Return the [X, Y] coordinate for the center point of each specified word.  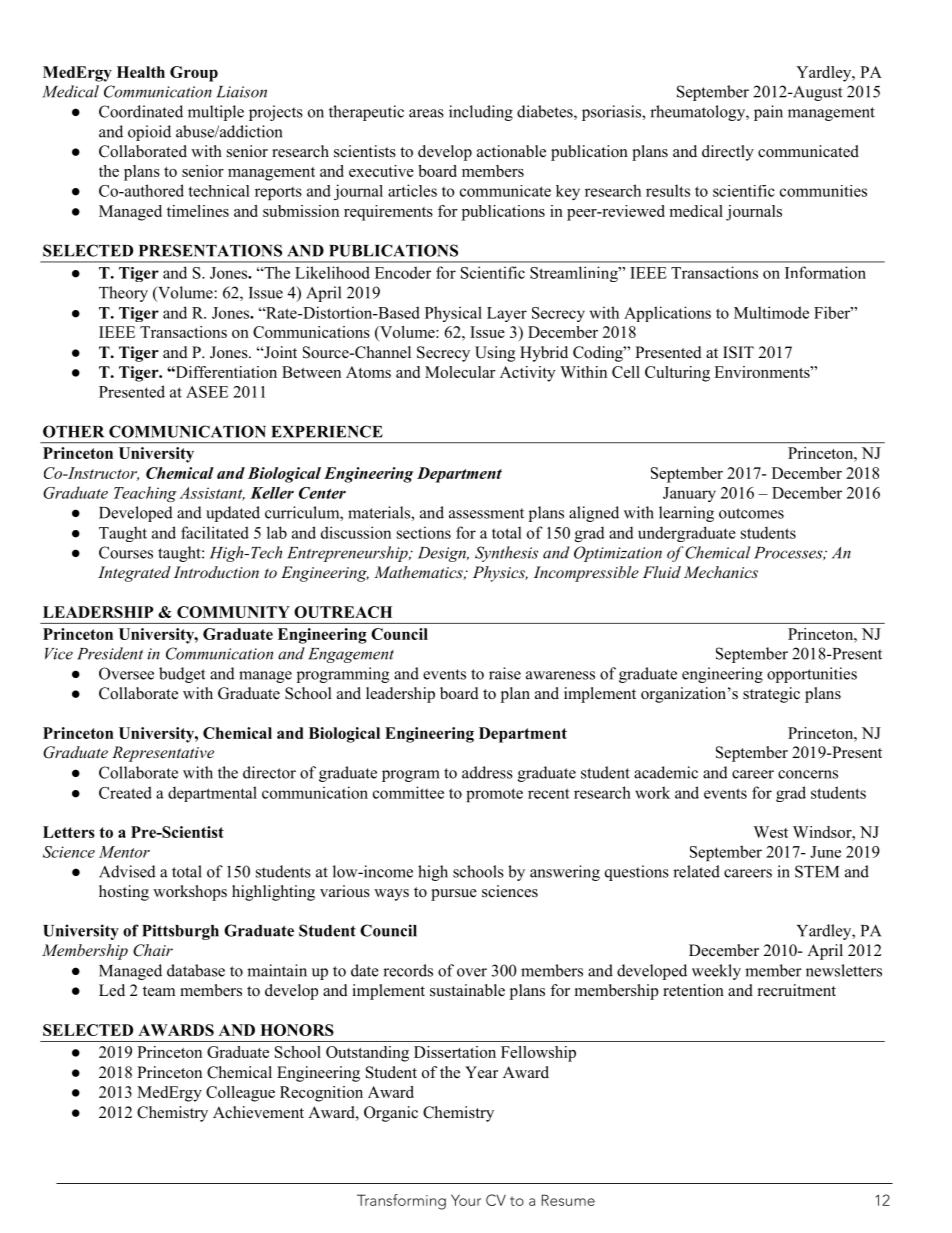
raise [505, 673]
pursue [454, 895]
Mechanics [721, 572]
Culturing [677, 374]
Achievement [258, 1112]
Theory [123, 294]
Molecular [460, 372]
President [110, 653]
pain [768, 113]
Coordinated [141, 111]
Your [466, 1200]
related [696, 871]
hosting [124, 893]
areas [426, 113]
